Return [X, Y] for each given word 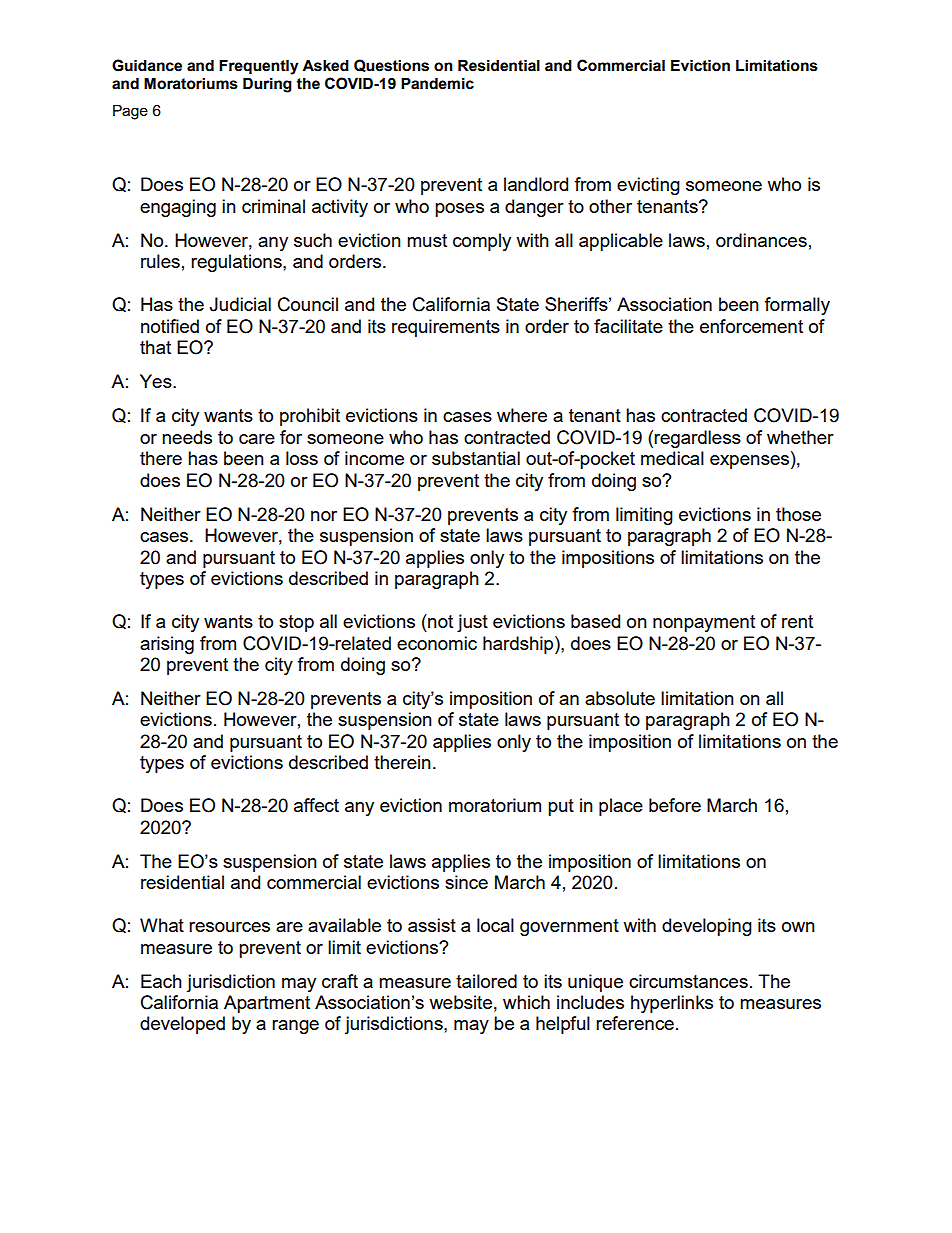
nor [324, 516]
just [472, 623]
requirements [446, 328]
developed [182, 1025]
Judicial [240, 304]
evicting [648, 186]
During [267, 85]
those [798, 514]
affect [316, 805]
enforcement [751, 326]
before [675, 805]
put [561, 807]
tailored [486, 981]
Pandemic [437, 84]
